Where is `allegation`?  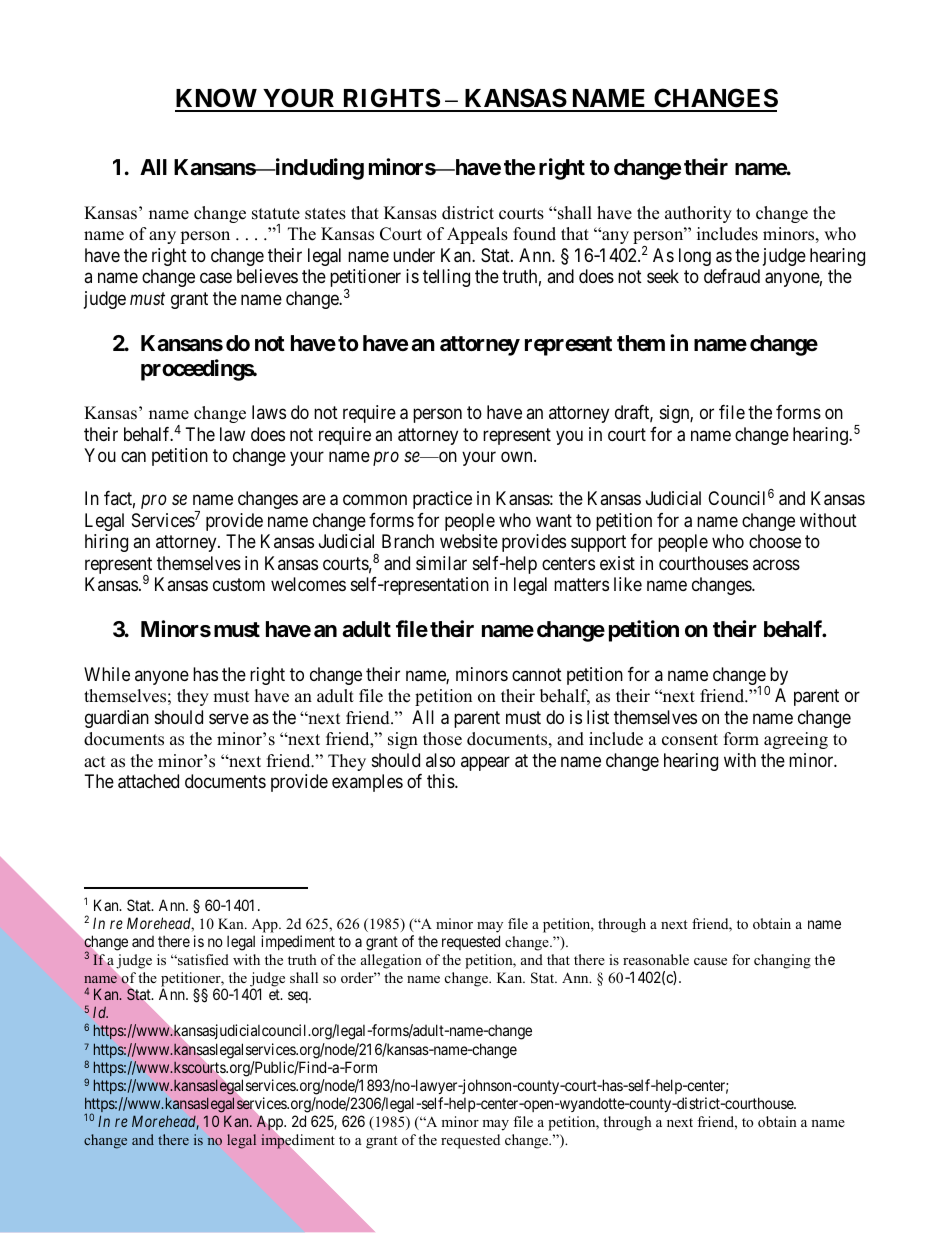
allegation is located at coordinates (391, 961).
